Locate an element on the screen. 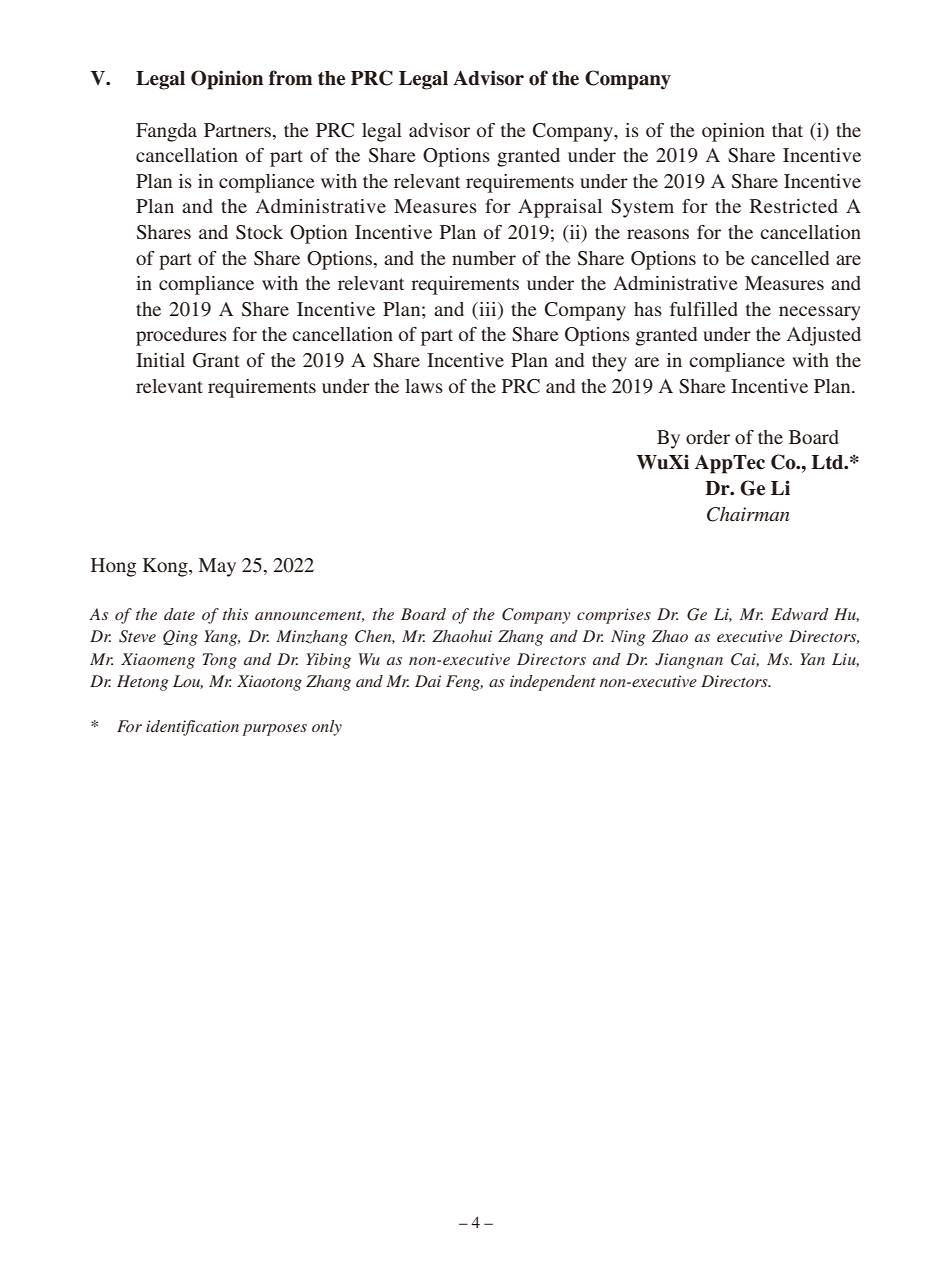 This screenshot has width=952, height=1270. iii is located at coordinates (488, 309).
